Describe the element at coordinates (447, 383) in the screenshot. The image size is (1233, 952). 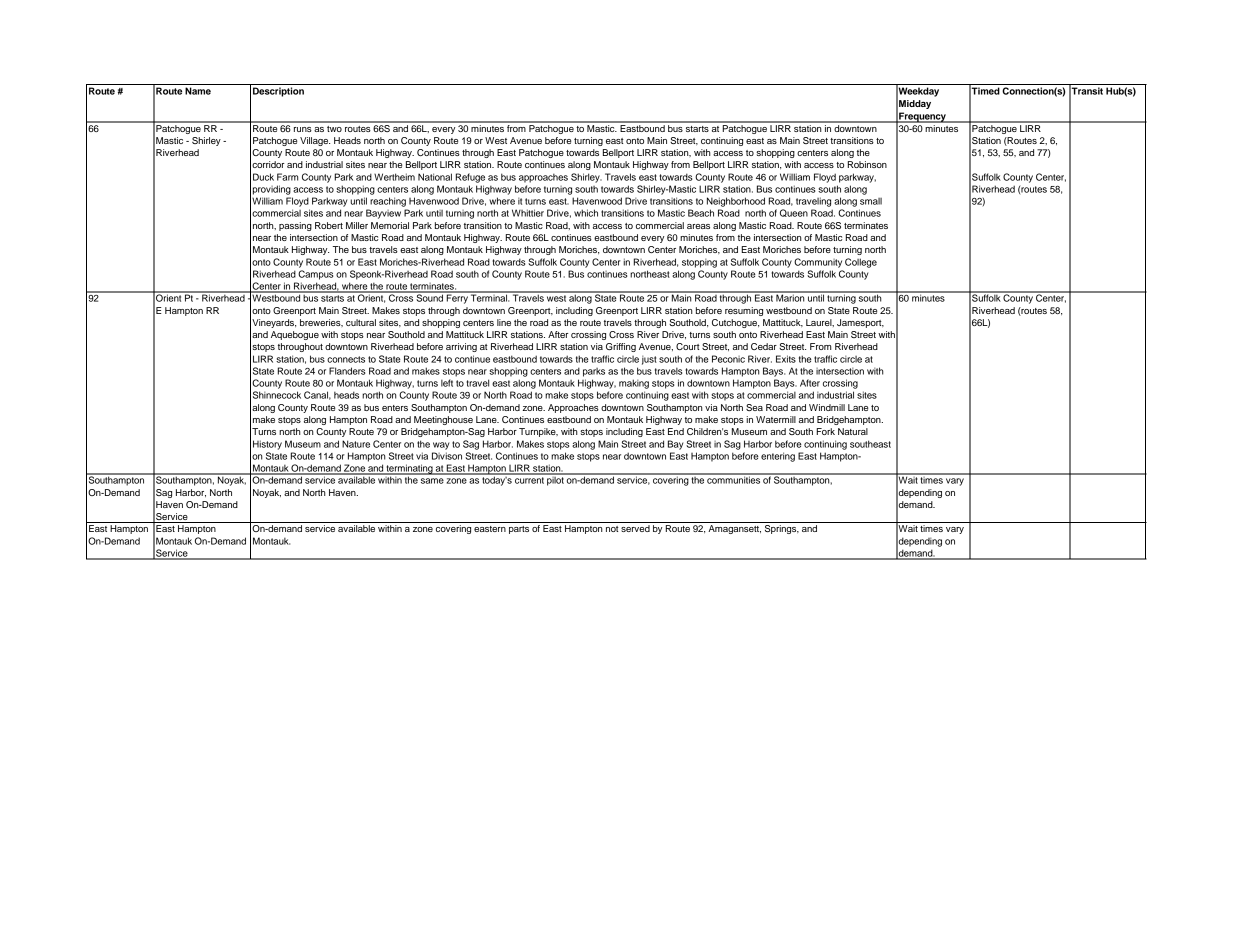
I see `left` at that location.
